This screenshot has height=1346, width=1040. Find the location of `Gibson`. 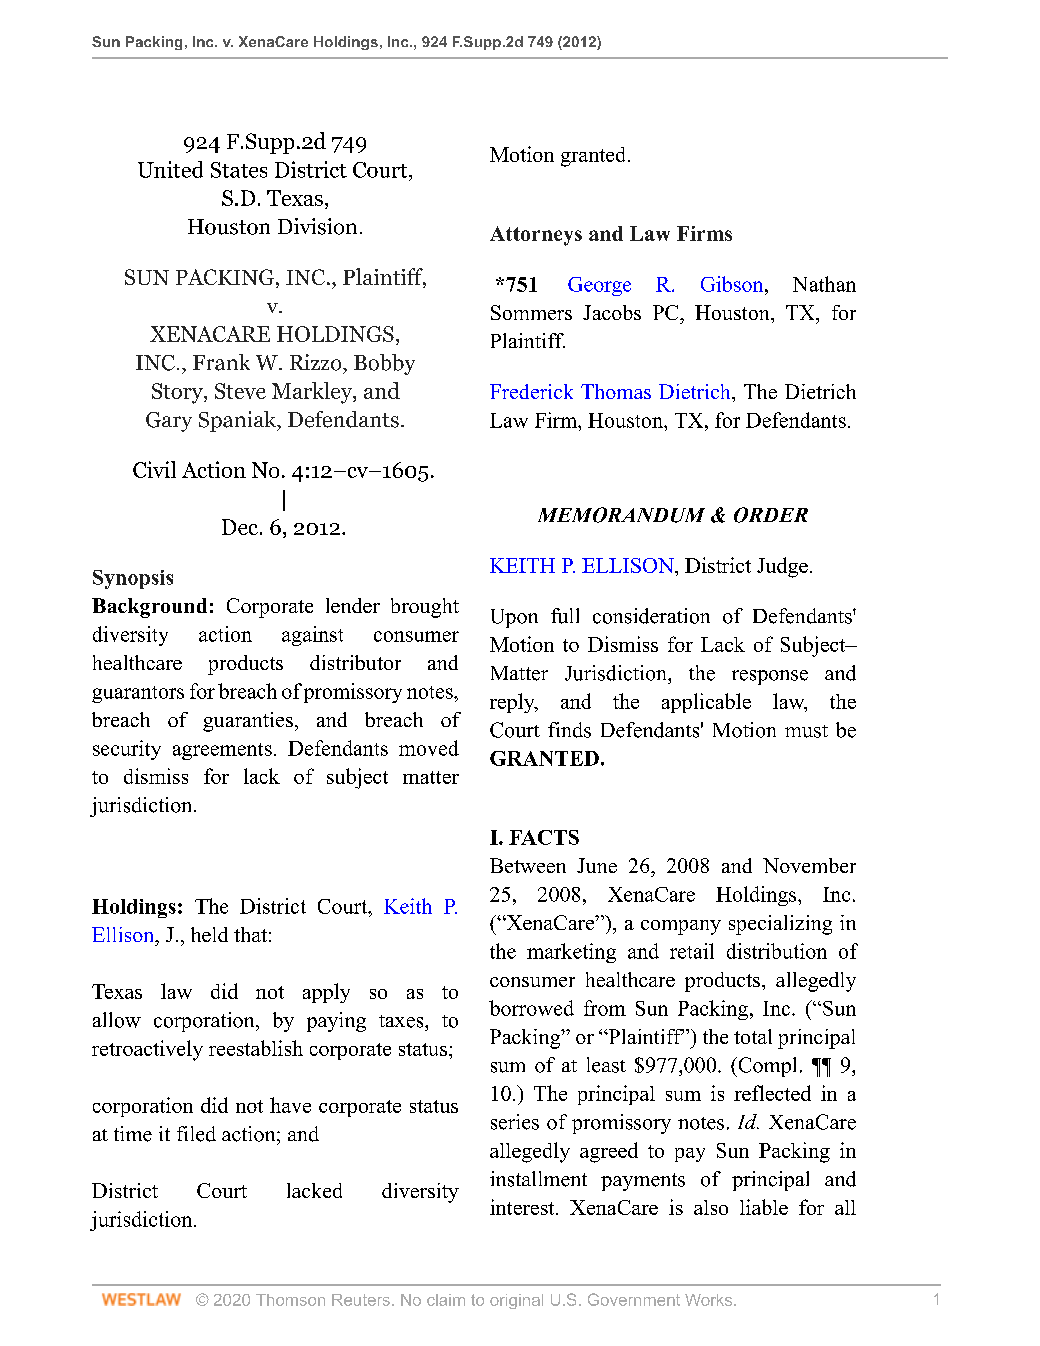

Gibson is located at coordinates (733, 284).
